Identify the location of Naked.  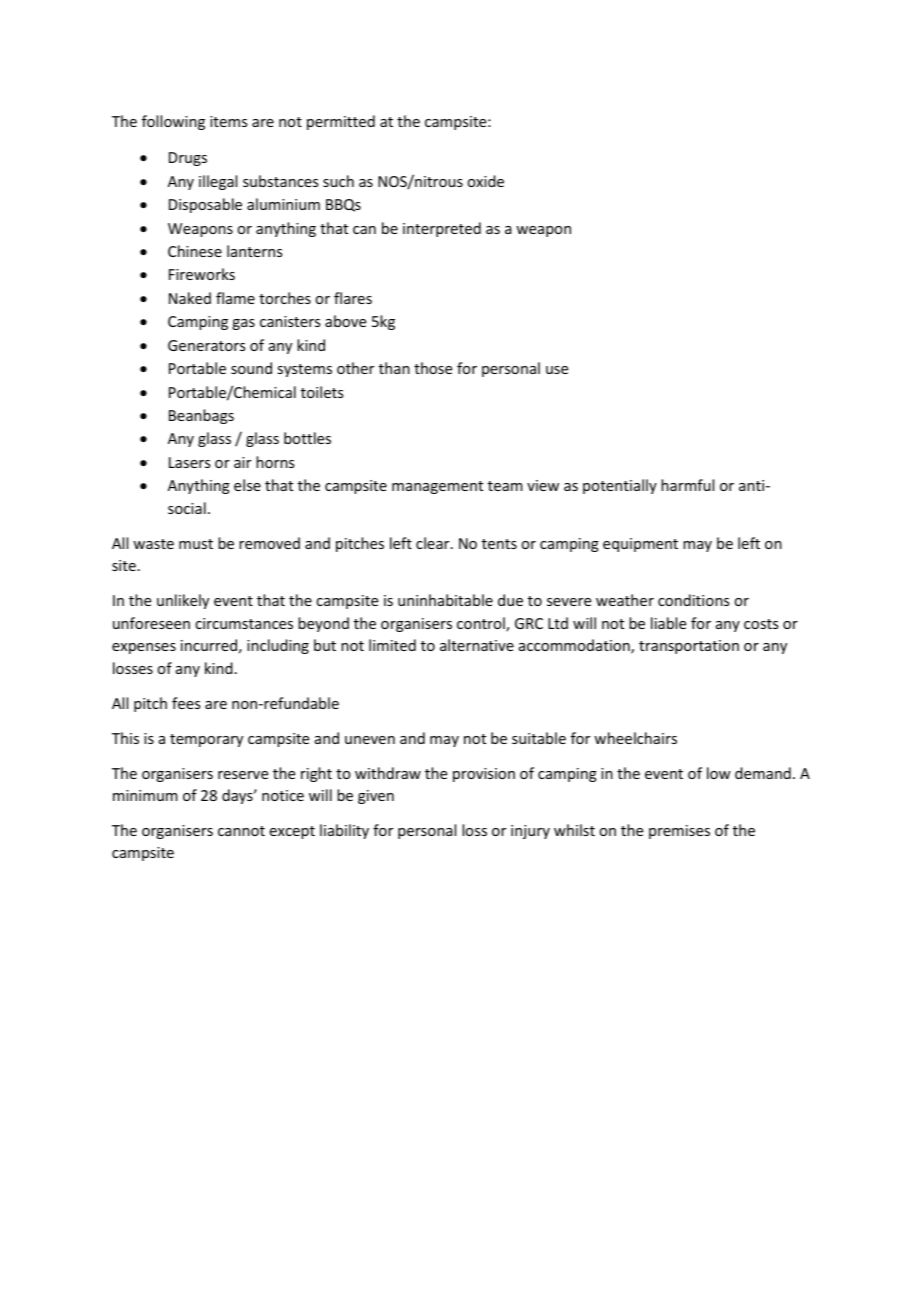
(190, 298).
